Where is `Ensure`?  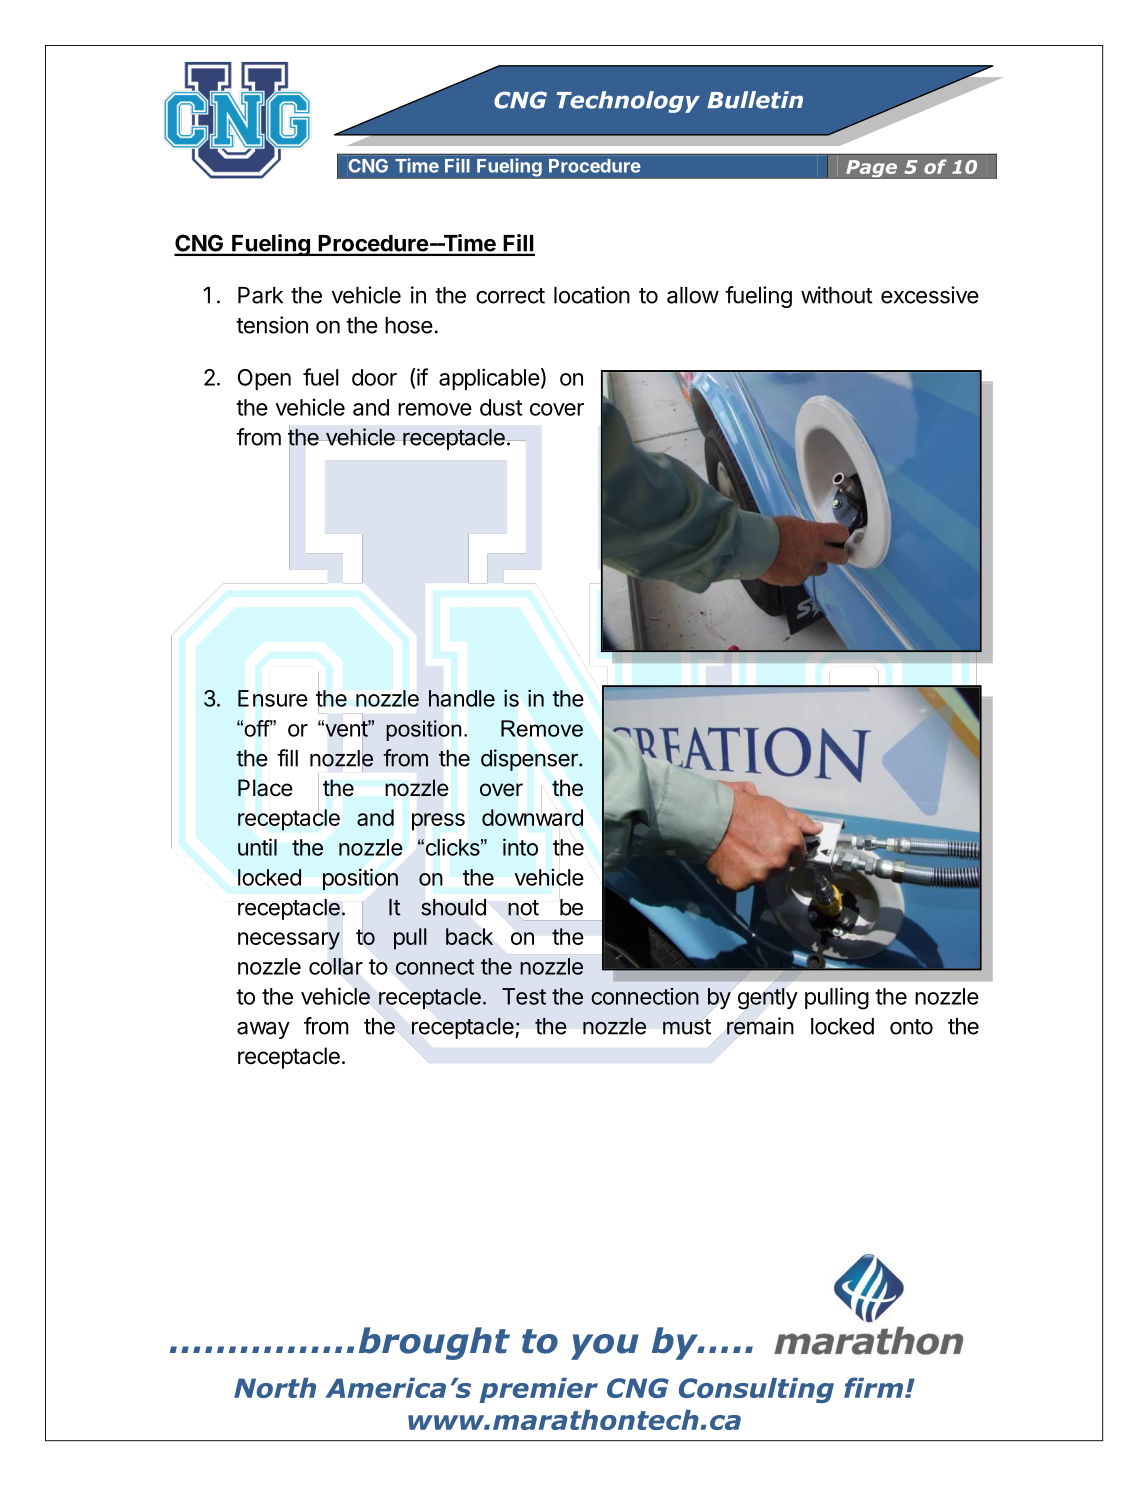
Ensure is located at coordinates (273, 698).
